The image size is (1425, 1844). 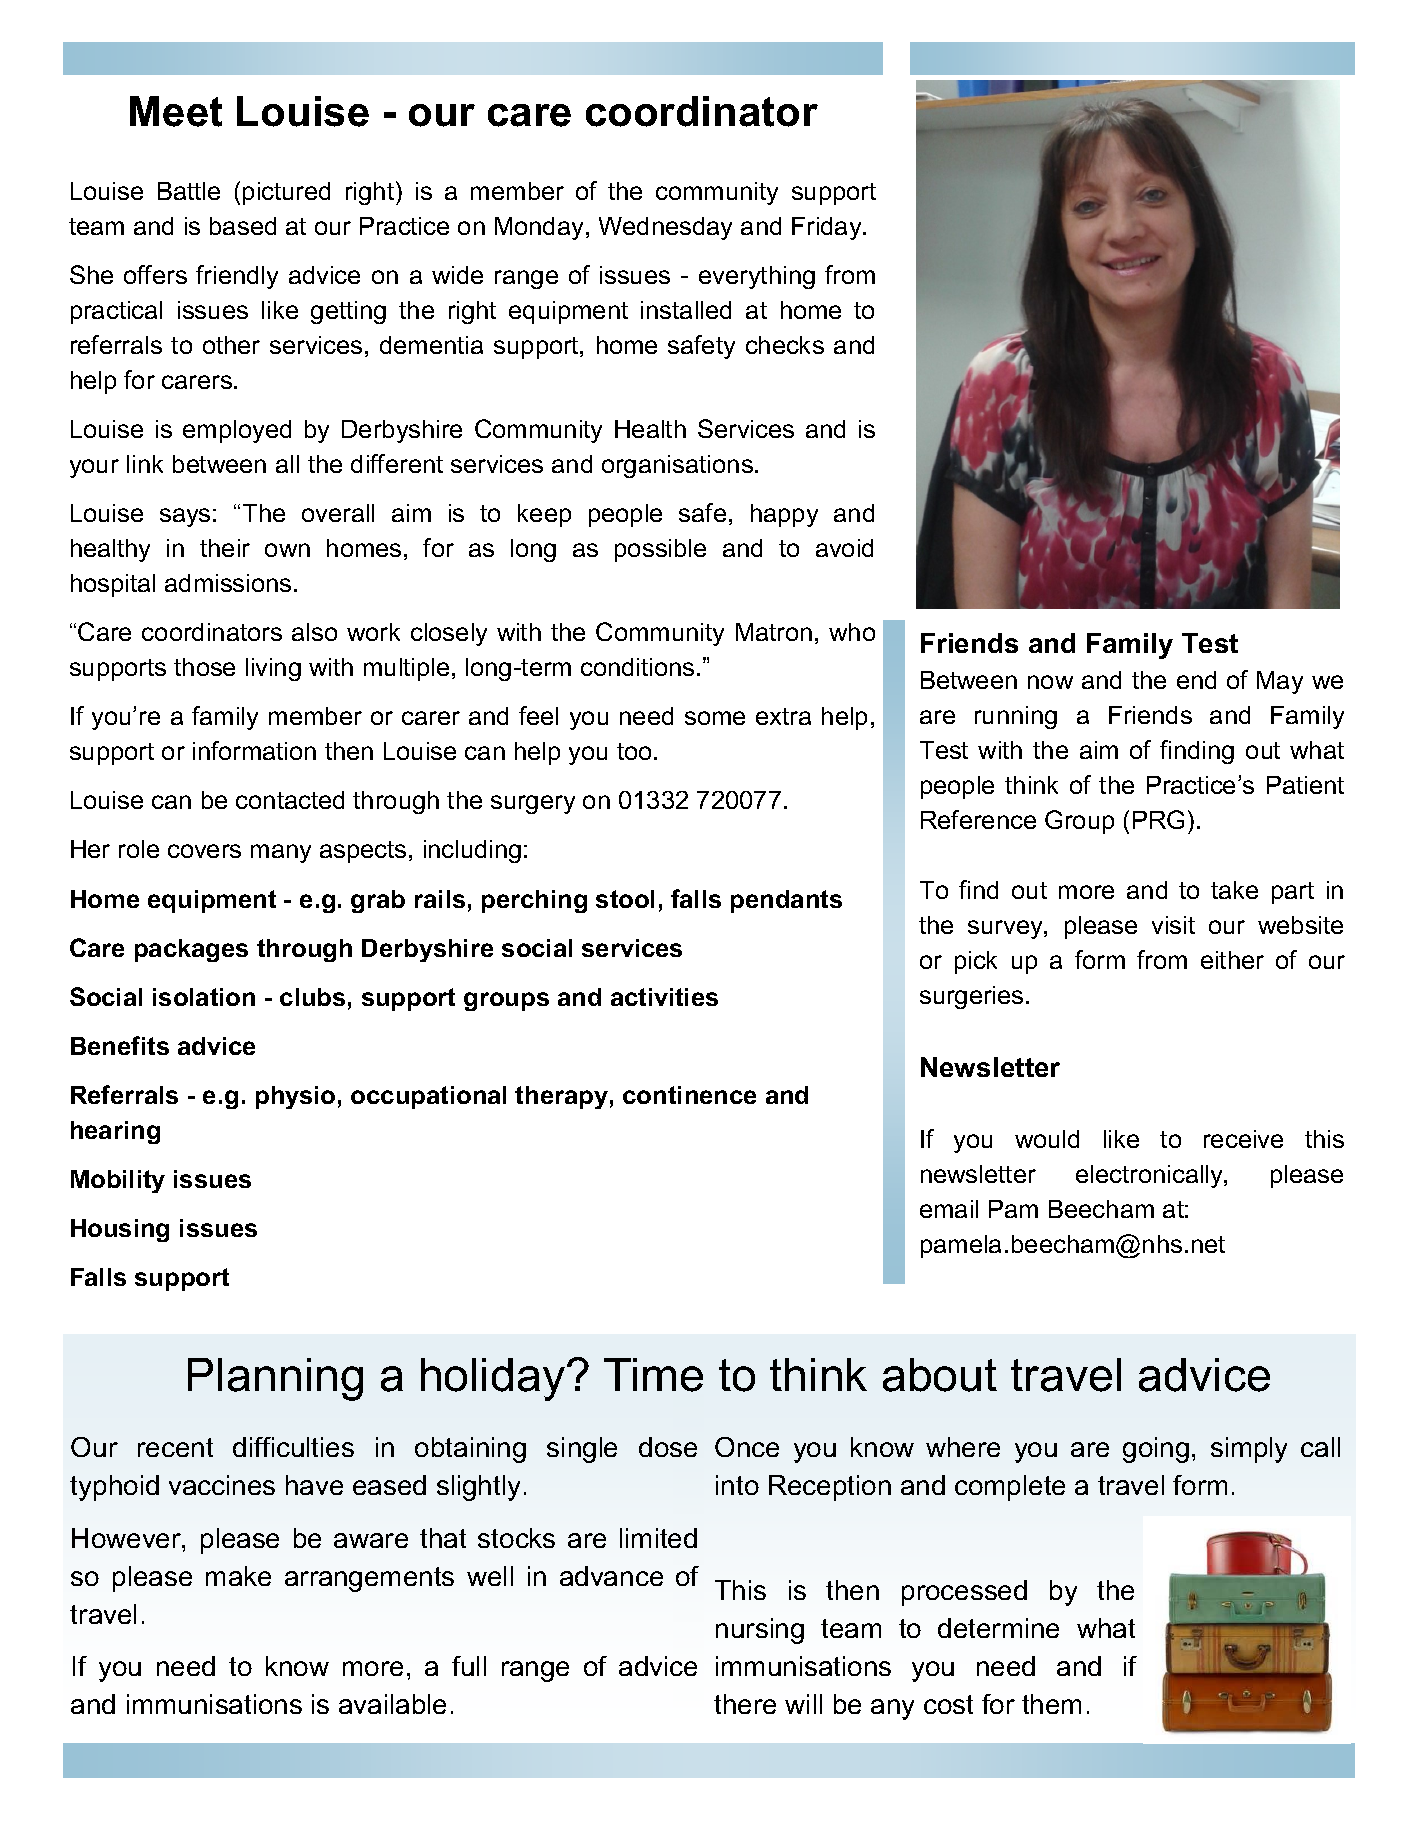 I want to click on continence, so click(x=689, y=1095).
